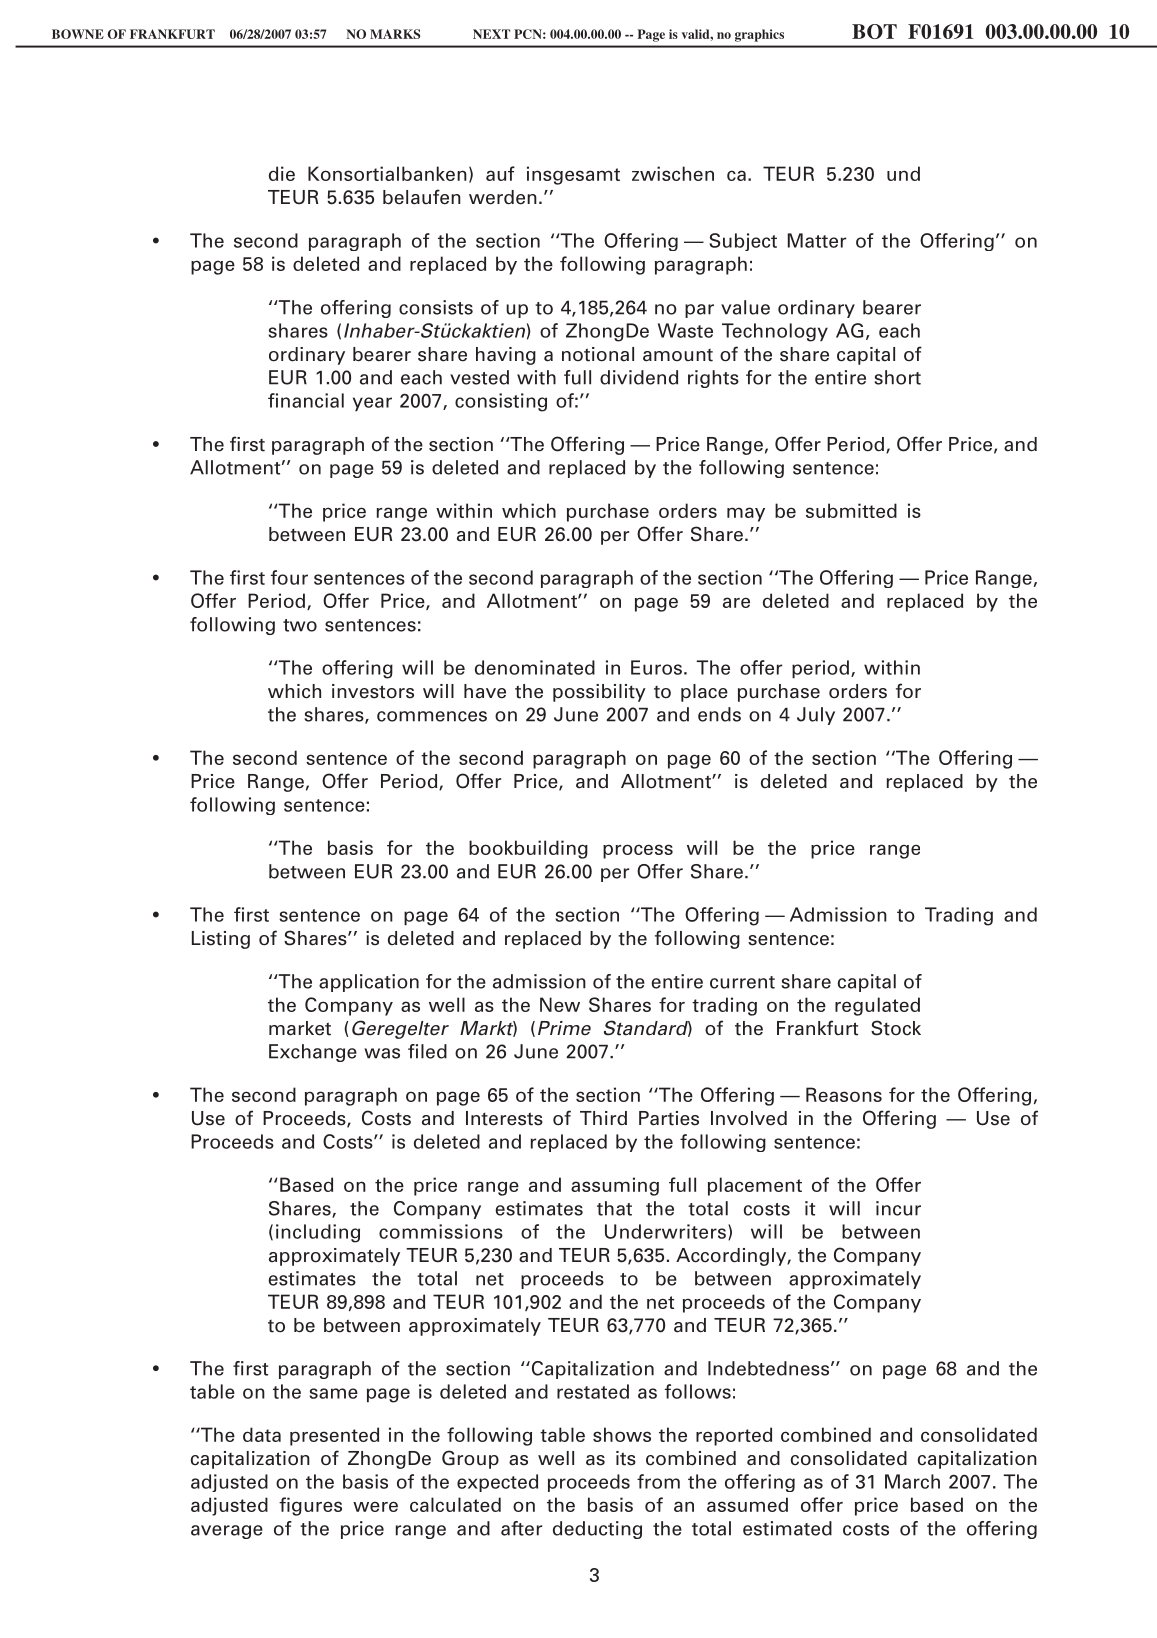 The image size is (1157, 1638). Describe the element at coordinates (597, 1530) in the screenshot. I see `deducting` at that location.
